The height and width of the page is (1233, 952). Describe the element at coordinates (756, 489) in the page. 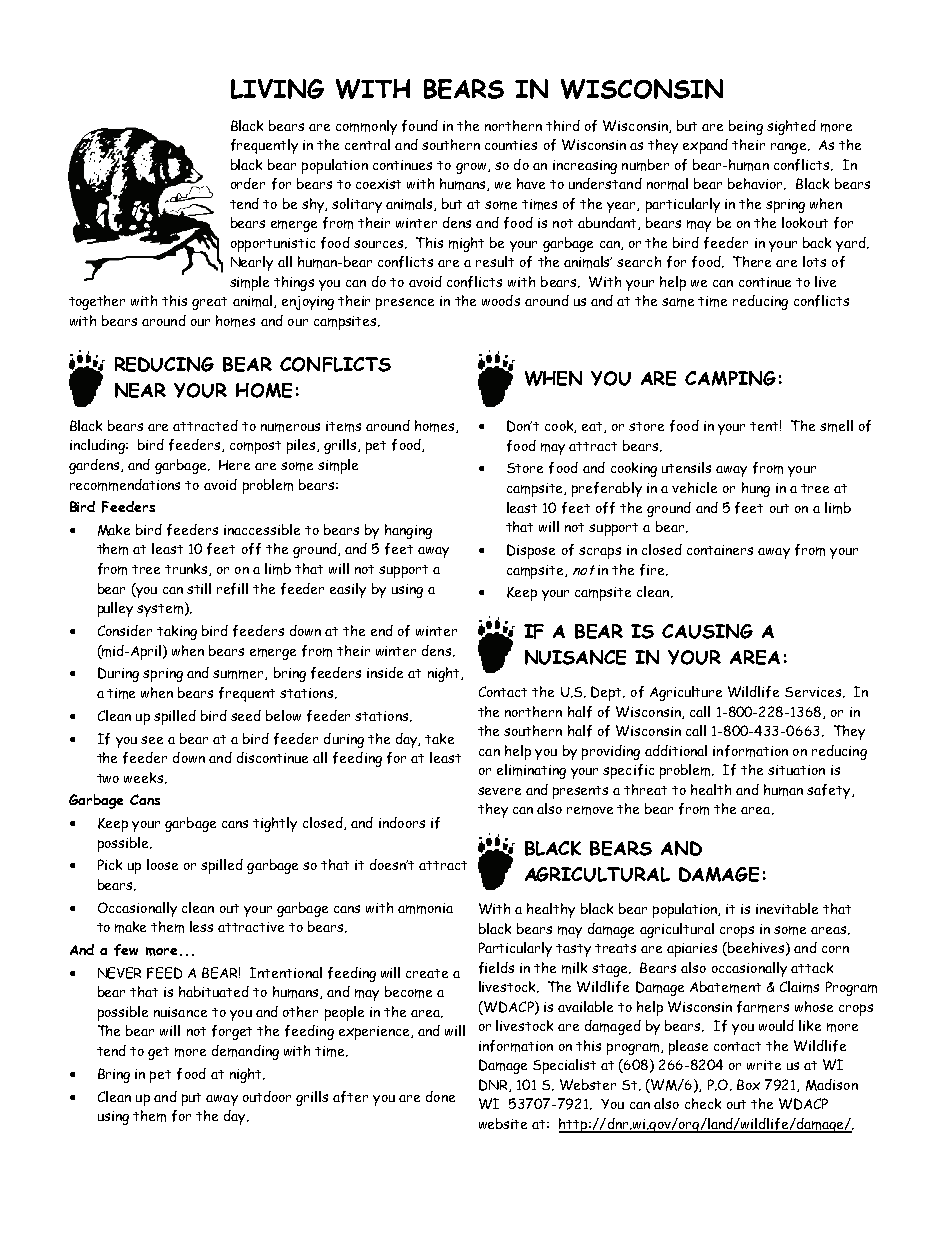

I see `hung` at that location.
